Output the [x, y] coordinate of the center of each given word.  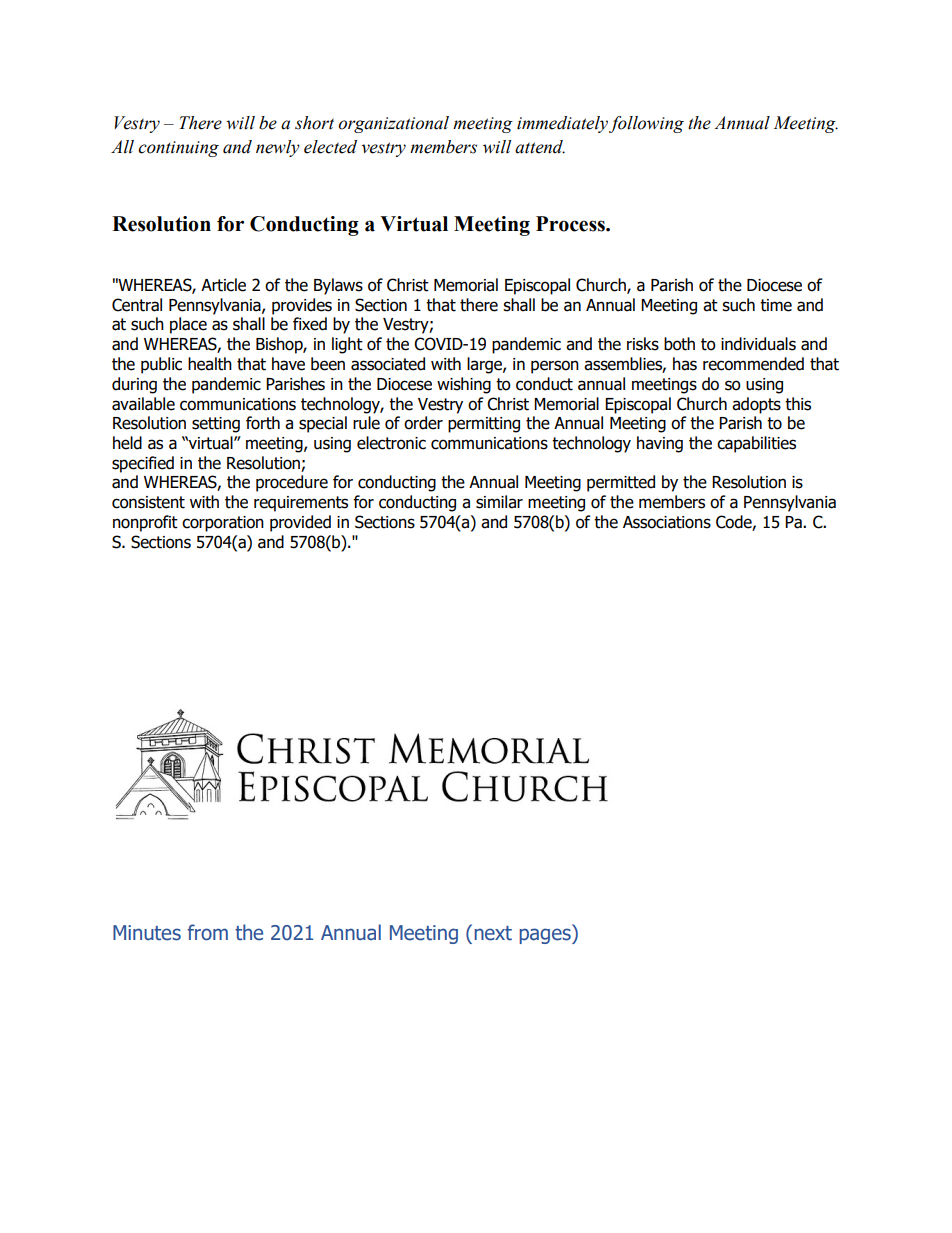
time [776, 305]
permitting [484, 425]
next [493, 933]
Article [223, 285]
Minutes [147, 933]
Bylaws [338, 286]
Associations [667, 522]
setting [216, 425]
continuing [178, 149]
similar [499, 502]
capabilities [756, 444]
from [207, 932]
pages [546, 936]
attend [540, 147]
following [646, 124]
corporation [223, 524]
